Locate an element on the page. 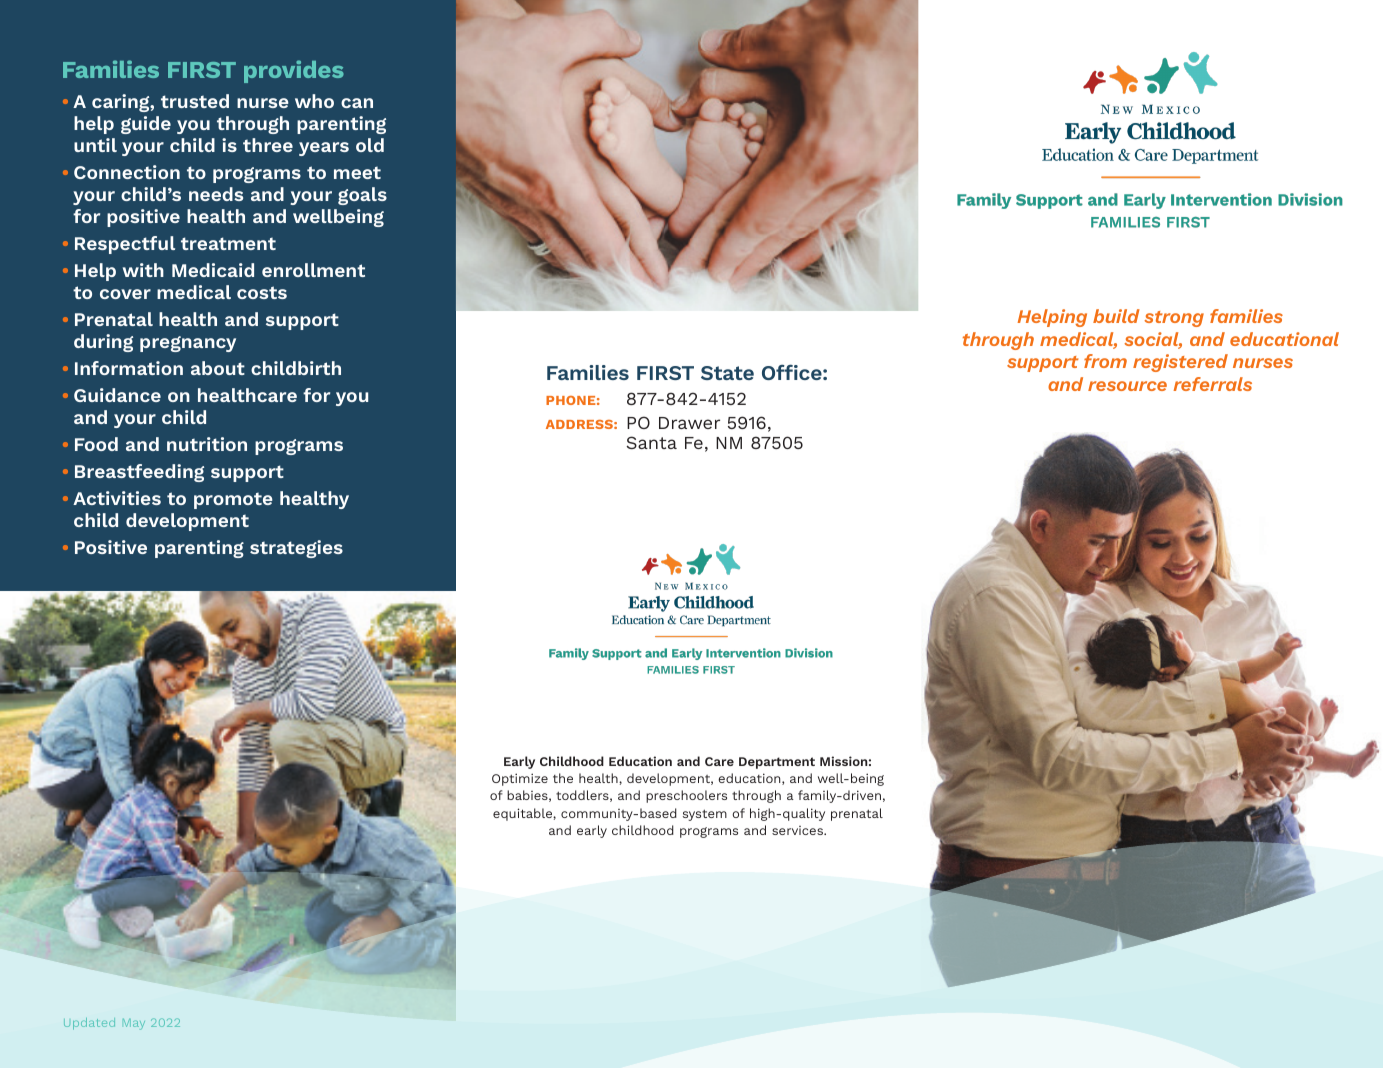 The width and height of the page is (1383, 1068). can is located at coordinates (357, 103).
